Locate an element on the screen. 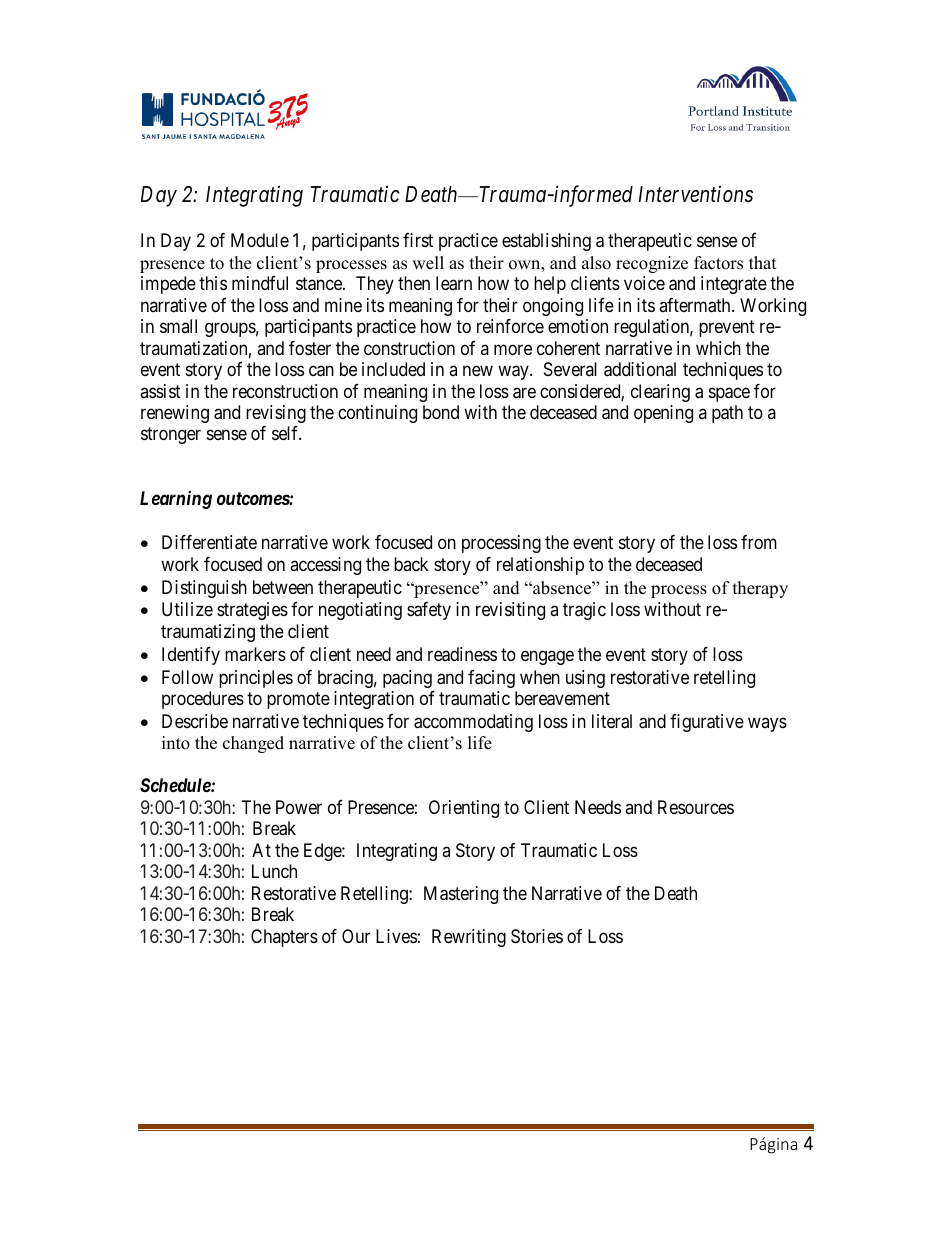 Image resolution: width=952 pixels, height=1233 pixels. facing is located at coordinates (491, 679).
